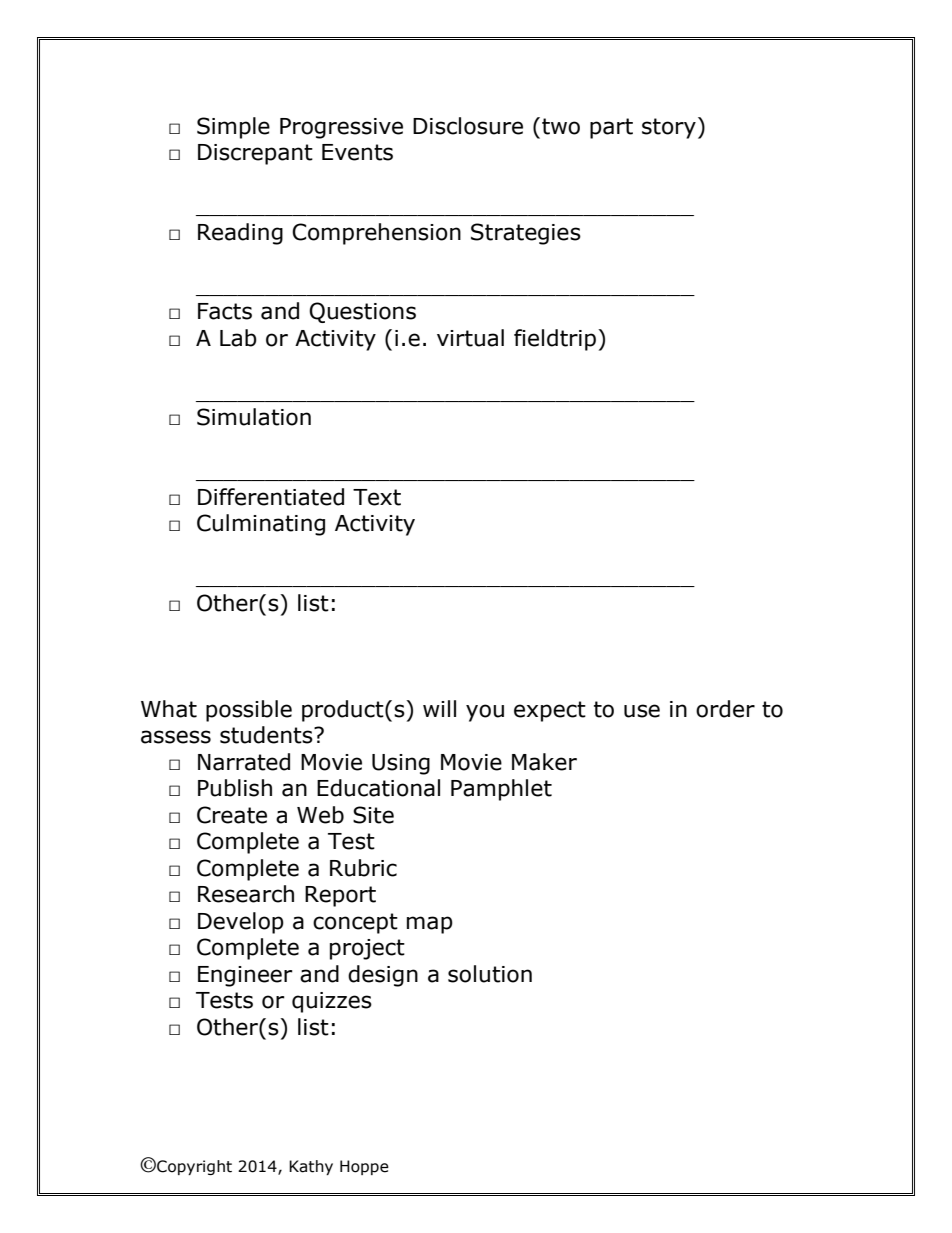 The height and width of the page is (1233, 952). Describe the element at coordinates (249, 711) in the page. I see `possible` at that location.
